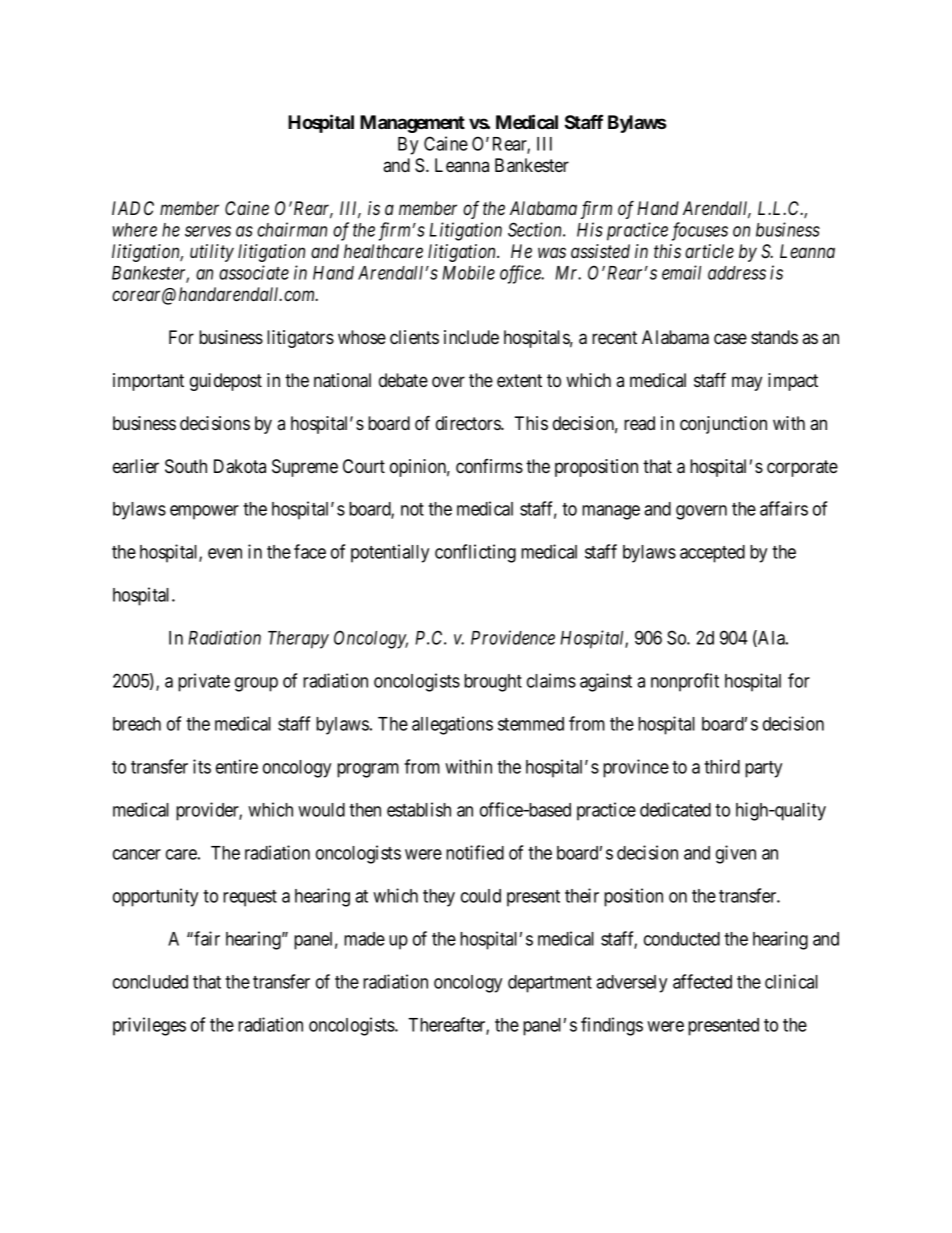 The image size is (952, 1233). I want to click on department, so click(550, 984).
